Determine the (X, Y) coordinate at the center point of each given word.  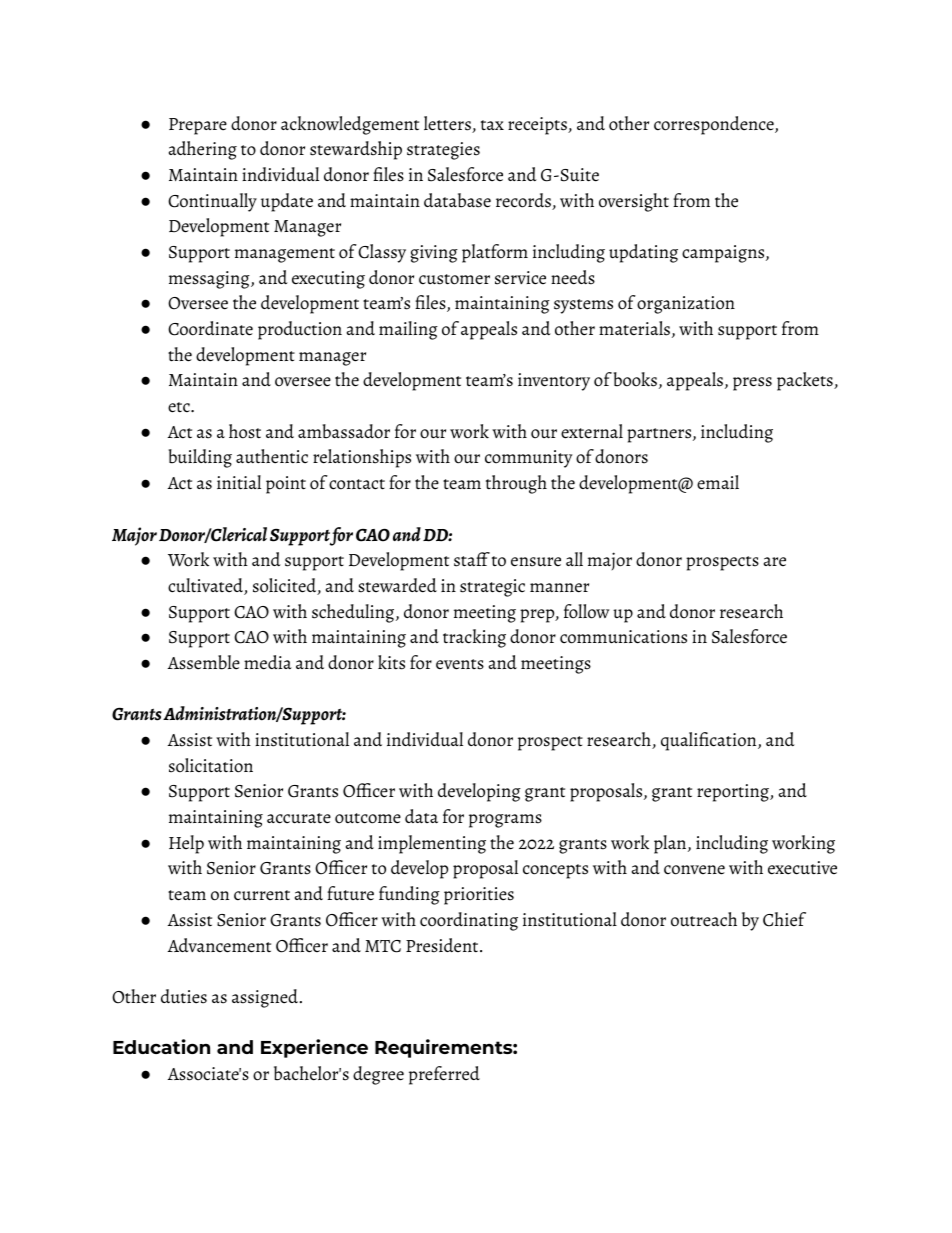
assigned (266, 998)
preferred (444, 1075)
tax (492, 125)
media (268, 662)
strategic (492, 588)
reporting (734, 793)
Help (186, 844)
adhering (203, 150)
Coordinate (210, 328)
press (752, 384)
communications (623, 637)
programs (505, 821)
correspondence (715, 125)
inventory (554, 382)
